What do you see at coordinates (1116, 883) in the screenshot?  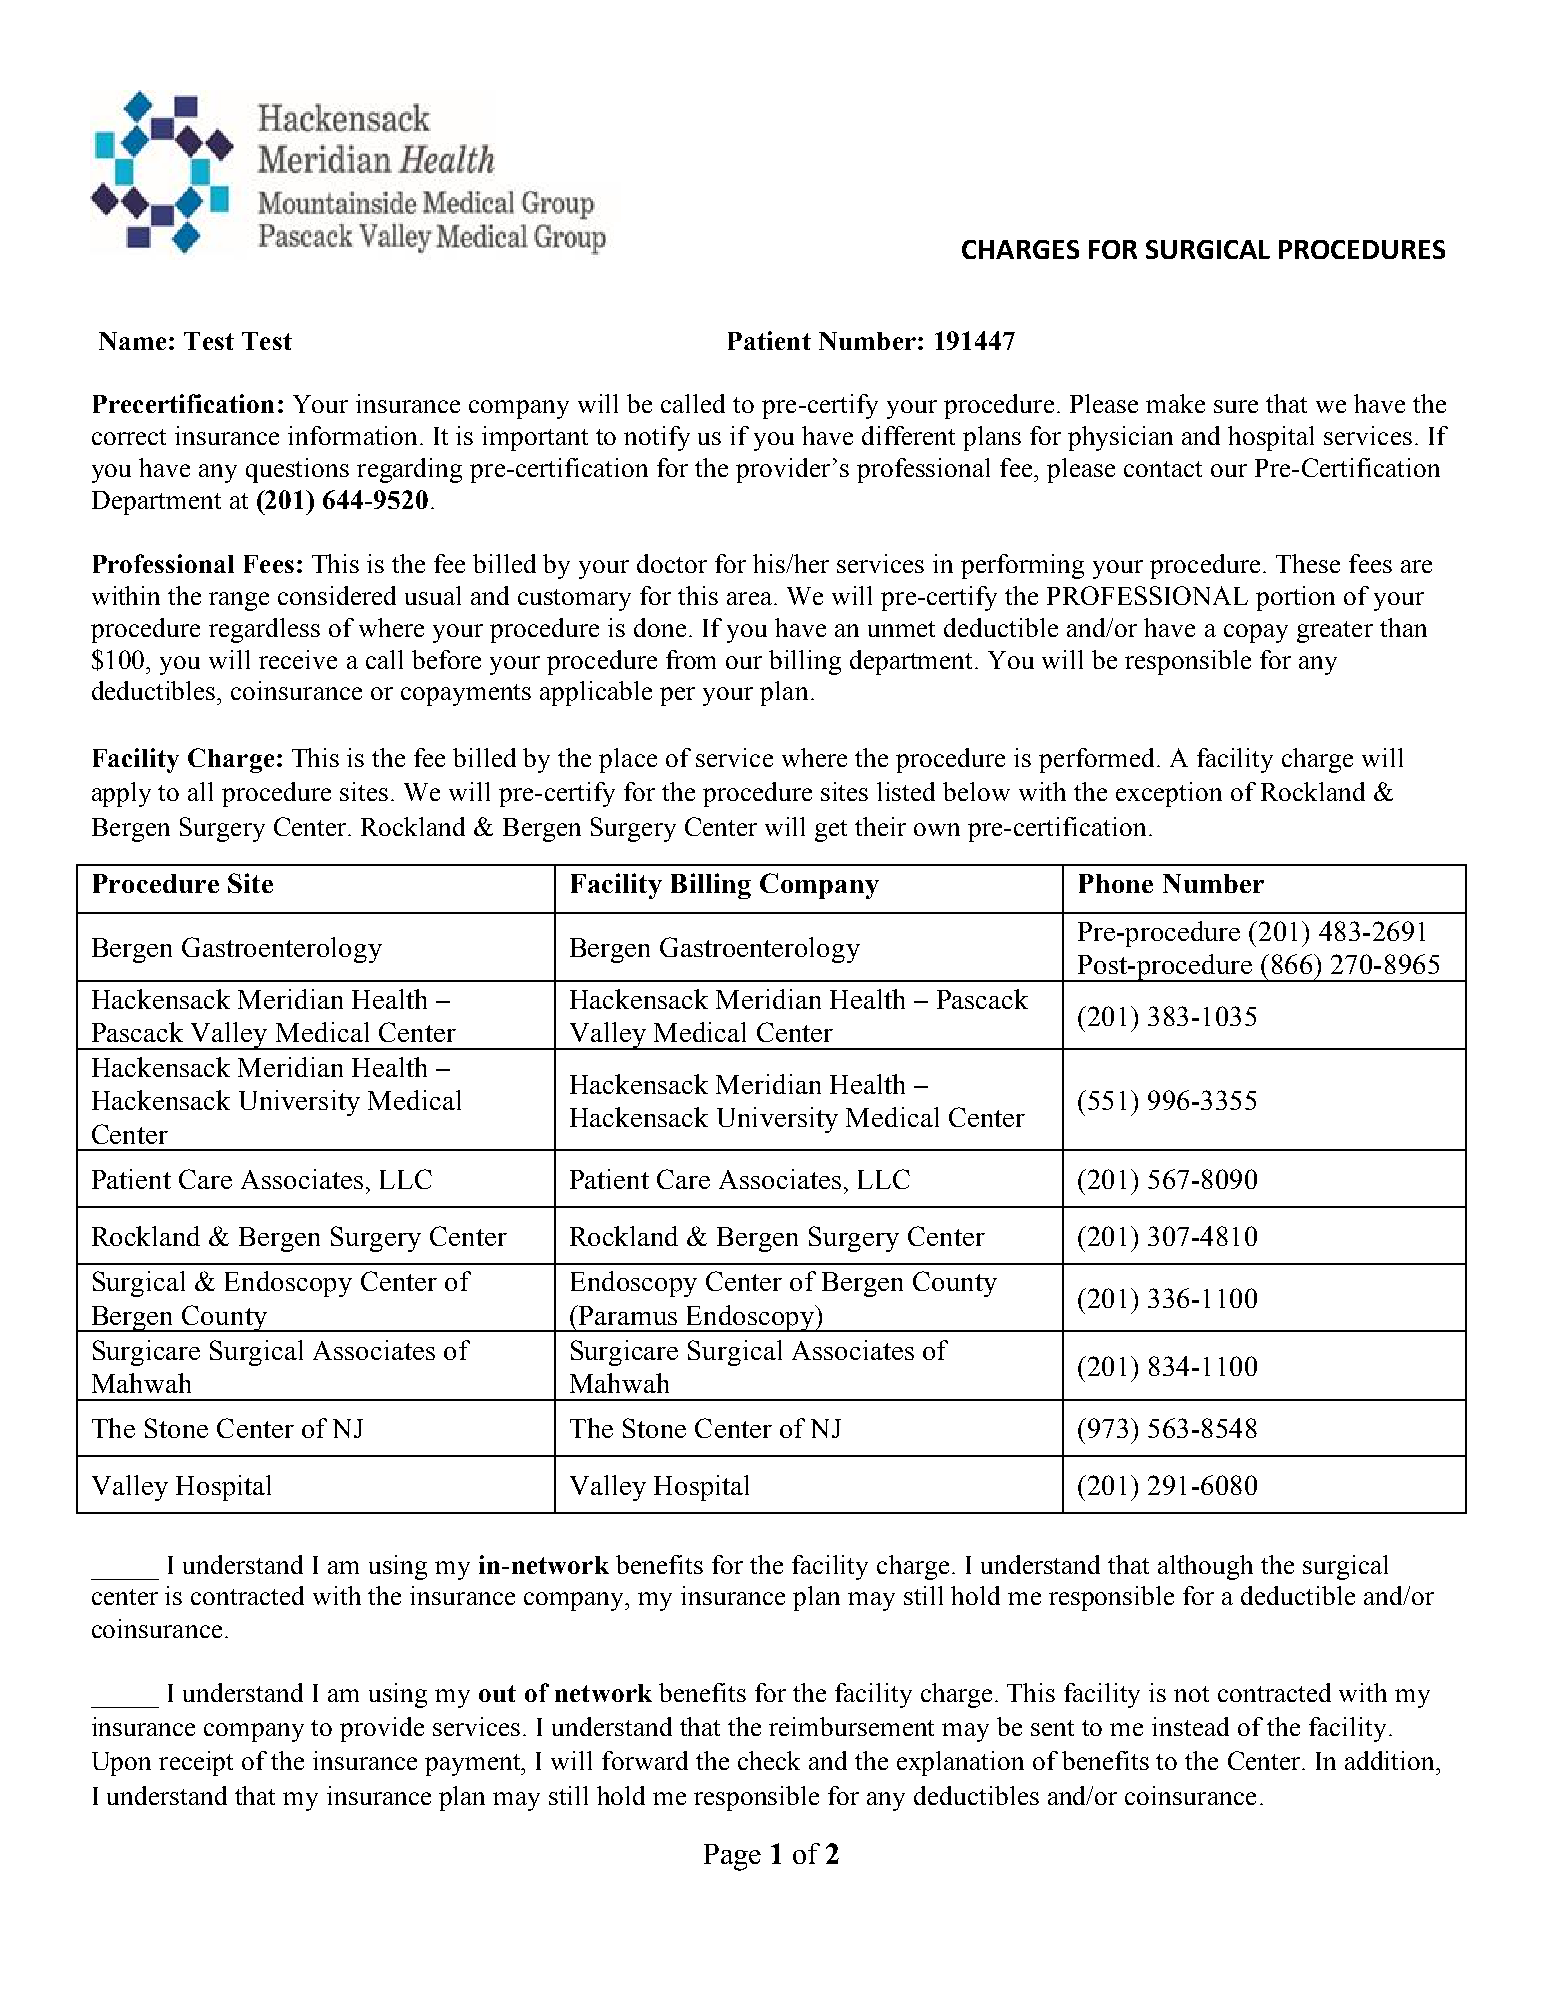 I see `Phone` at bounding box center [1116, 883].
